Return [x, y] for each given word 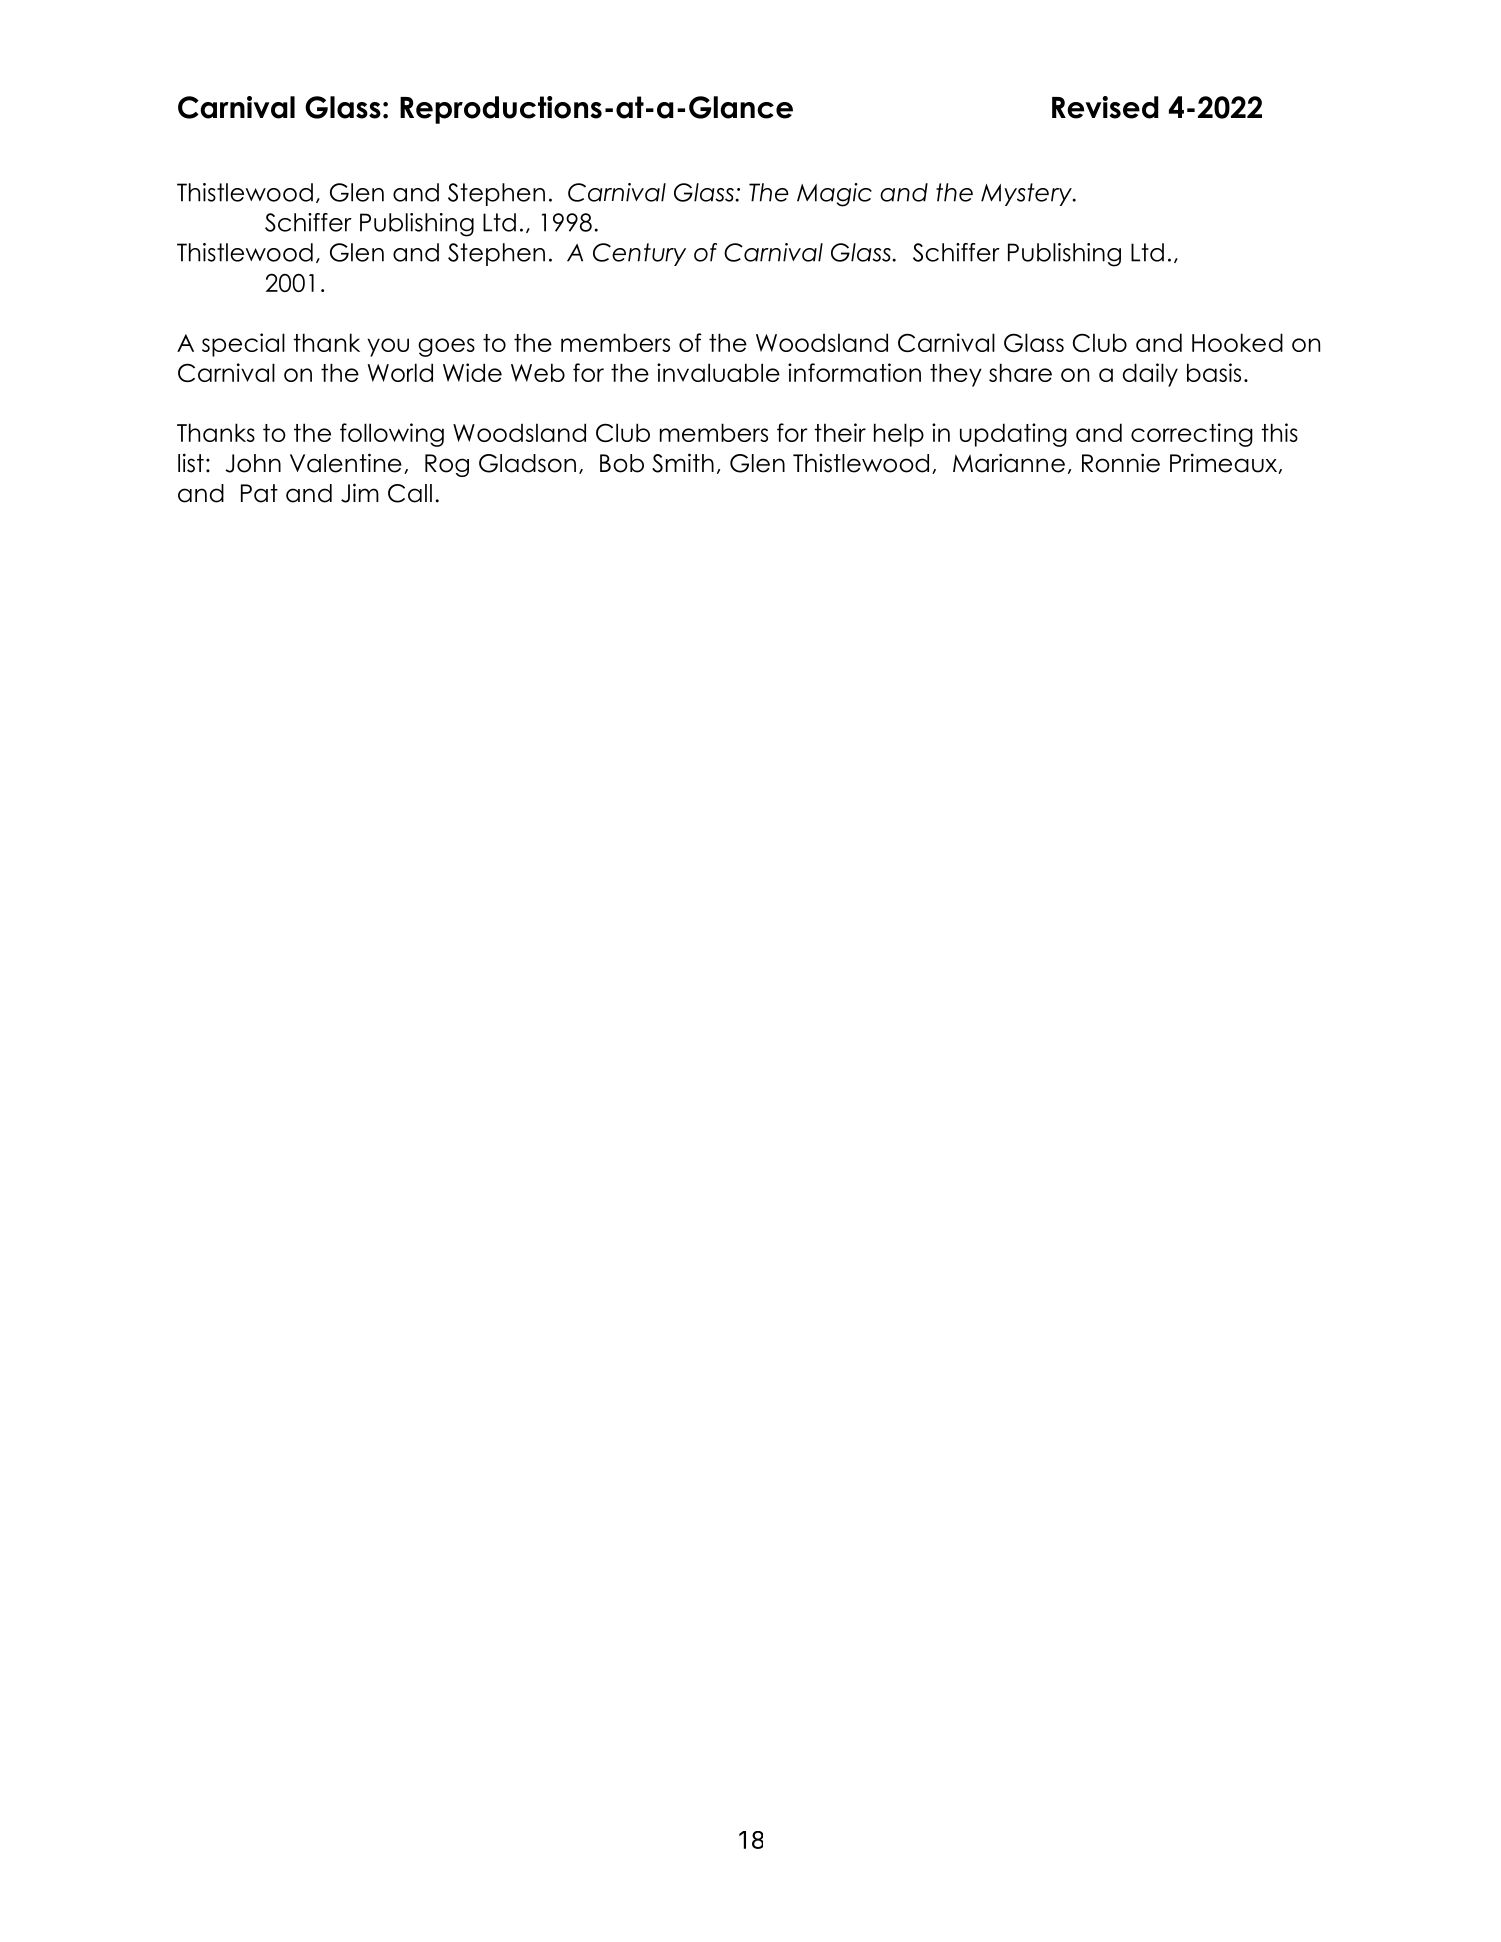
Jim [360, 493]
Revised [1105, 107]
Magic [834, 195]
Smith [683, 463]
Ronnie [1121, 463]
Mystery [1027, 194]
